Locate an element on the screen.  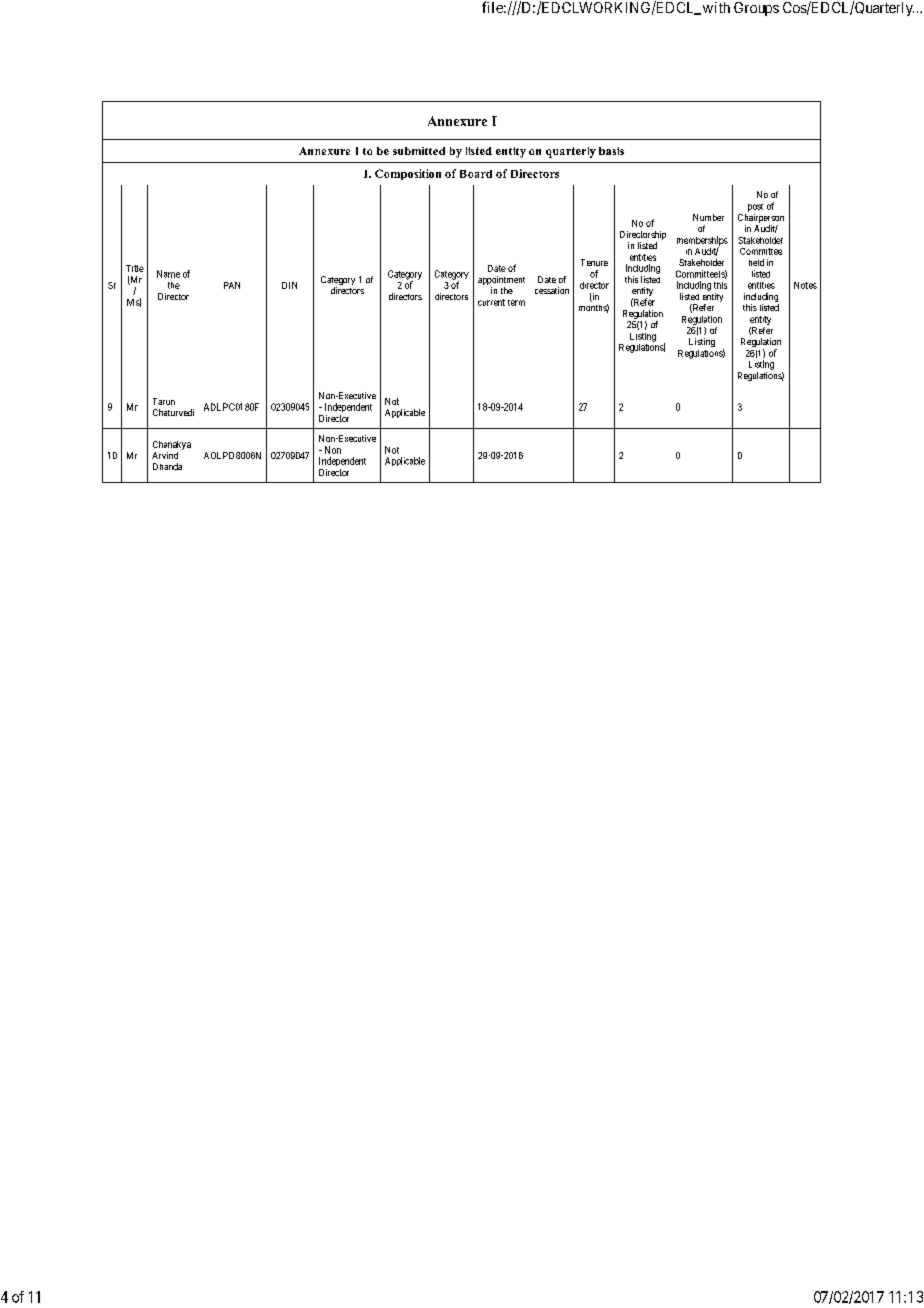
PAN is located at coordinates (232, 285).
